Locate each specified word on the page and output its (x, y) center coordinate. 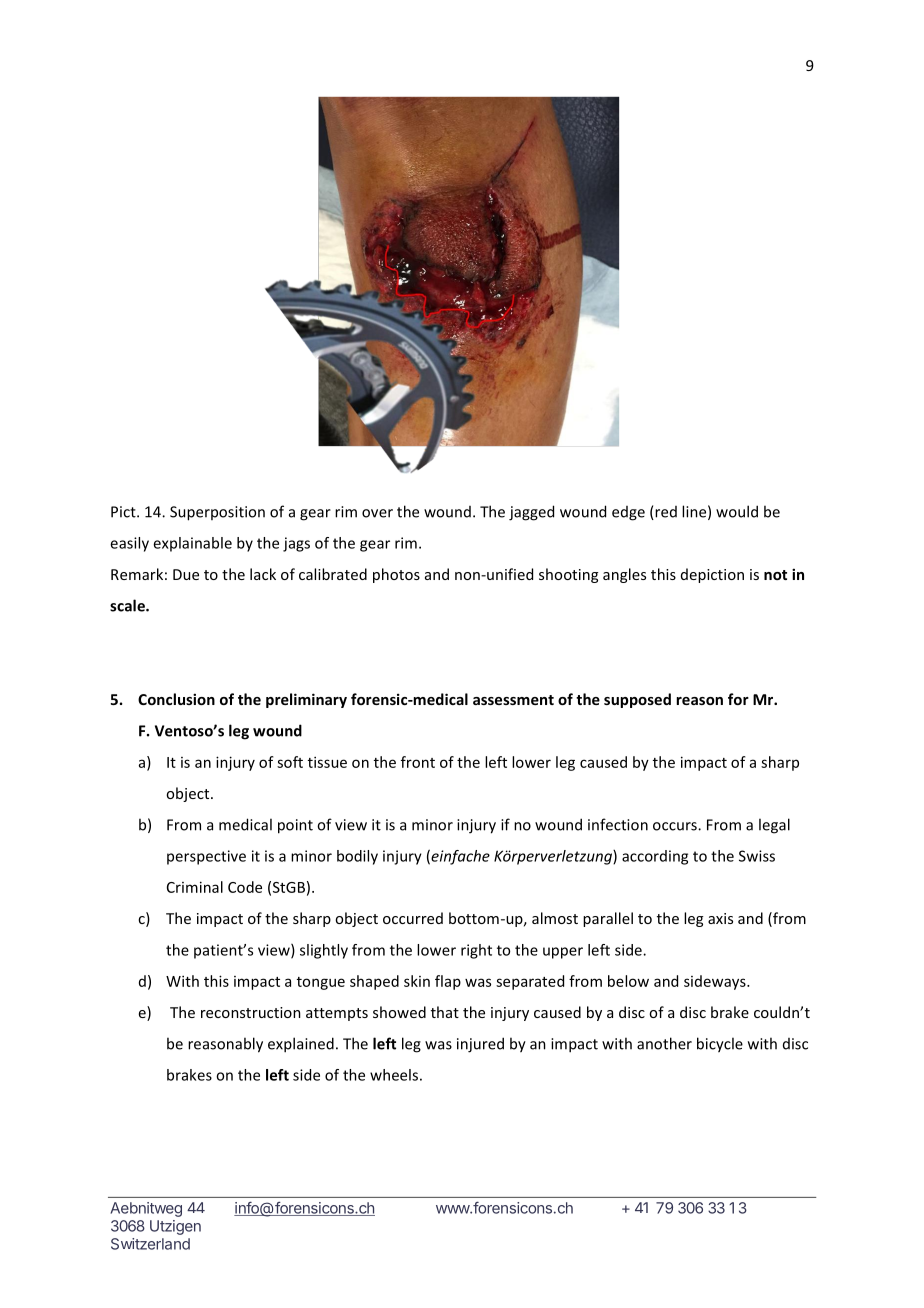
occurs (676, 826)
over (377, 513)
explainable (192, 544)
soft (290, 762)
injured (480, 1045)
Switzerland (150, 1244)
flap (448, 982)
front (418, 762)
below (628, 981)
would (737, 511)
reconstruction (251, 1012)
